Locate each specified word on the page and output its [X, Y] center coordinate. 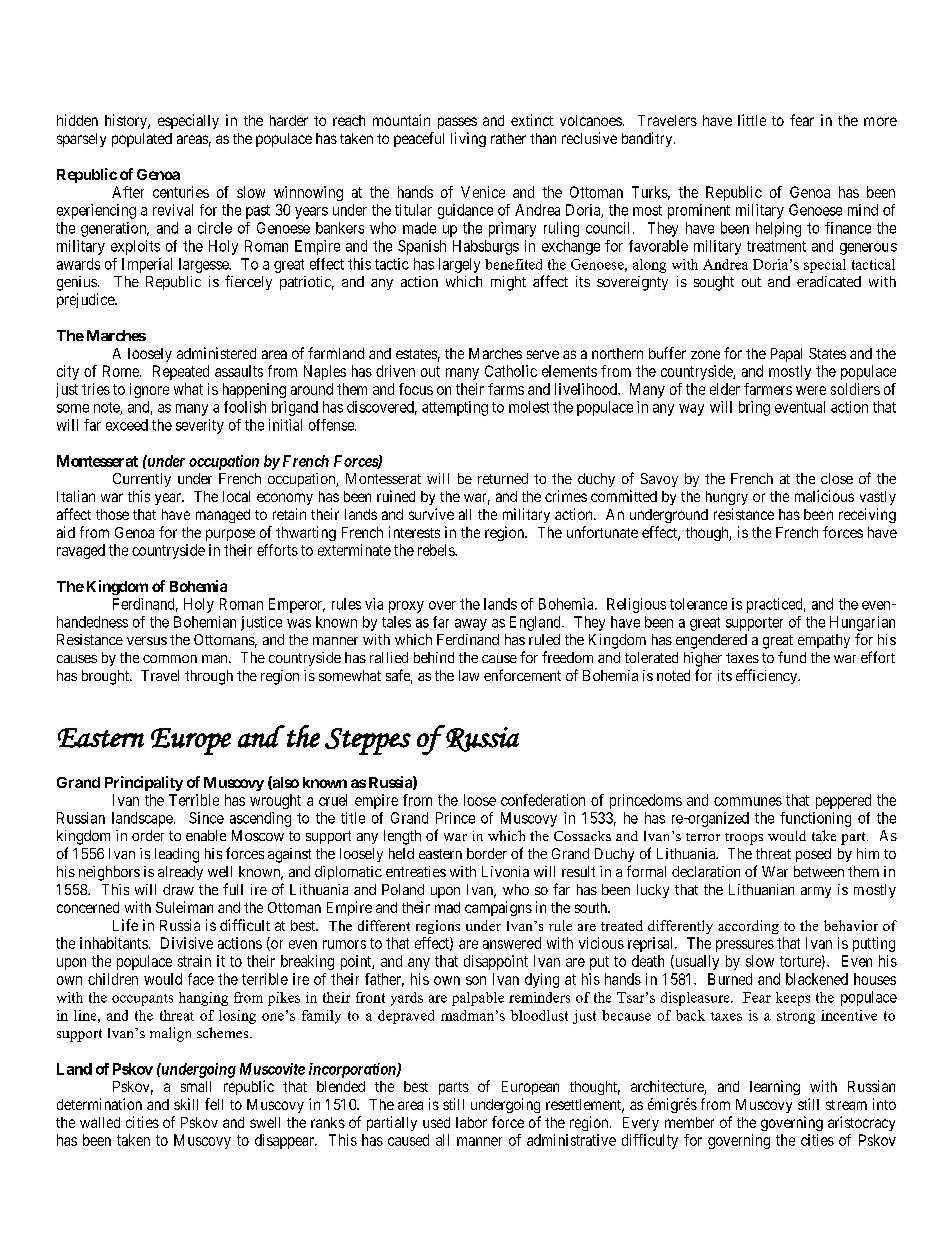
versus [147, 641]
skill [186, 1104]
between [819, 871]
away [471, 625]
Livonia [505, 871]
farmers [768, 389]
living [468, 139]
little [752, 120]
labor [471, 1122]
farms [506, 389]
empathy [824, 641]
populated [142, 140]
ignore [149, 390]
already [180, 873]
